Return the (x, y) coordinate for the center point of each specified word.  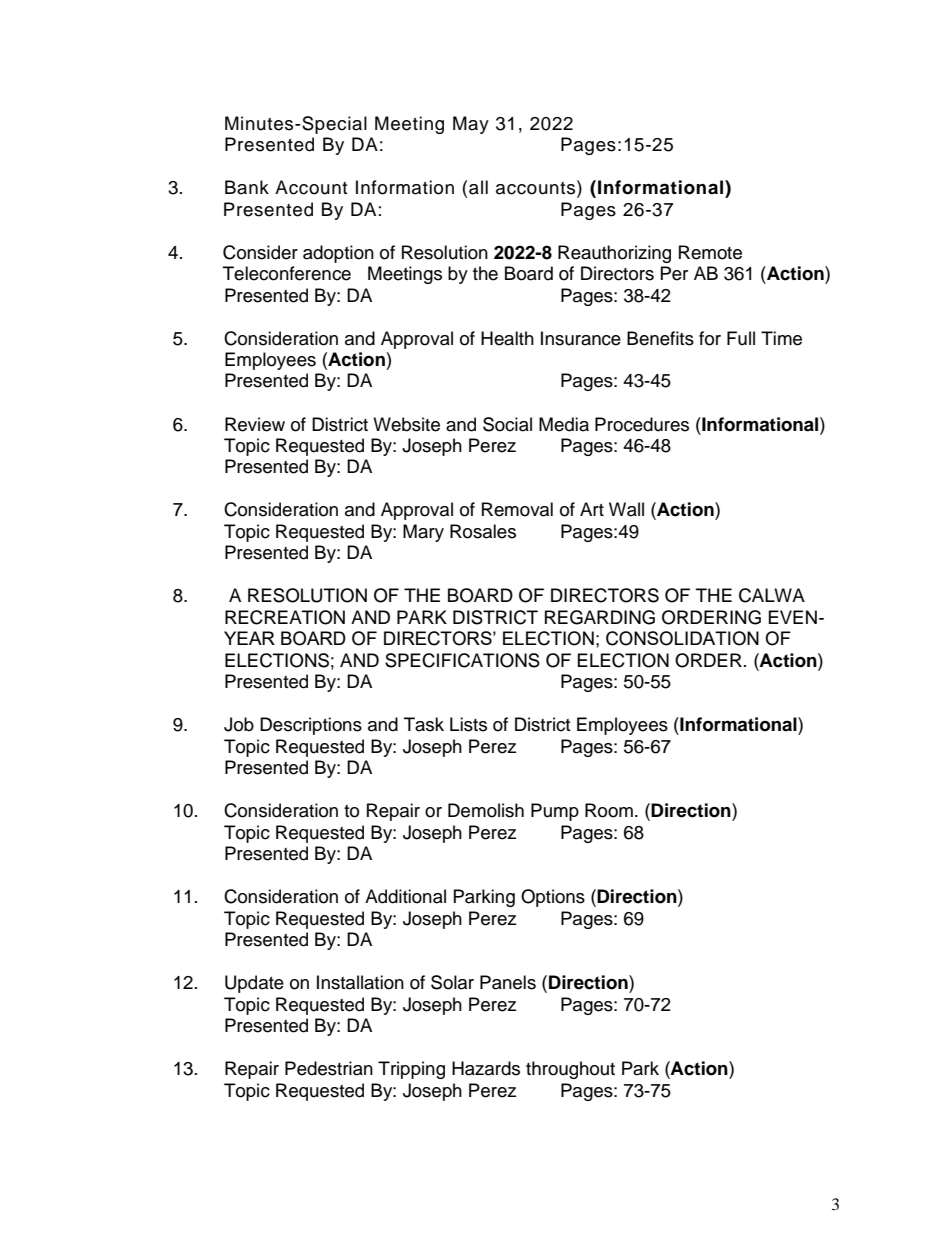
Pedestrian (329, 1068)
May (471, 125)
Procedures (642, 424)
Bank (247, 187)
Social (507, 424)
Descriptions (311, 726)
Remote (710, 252)
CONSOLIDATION (682, 638)
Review (255, 424)
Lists (468, 724)
